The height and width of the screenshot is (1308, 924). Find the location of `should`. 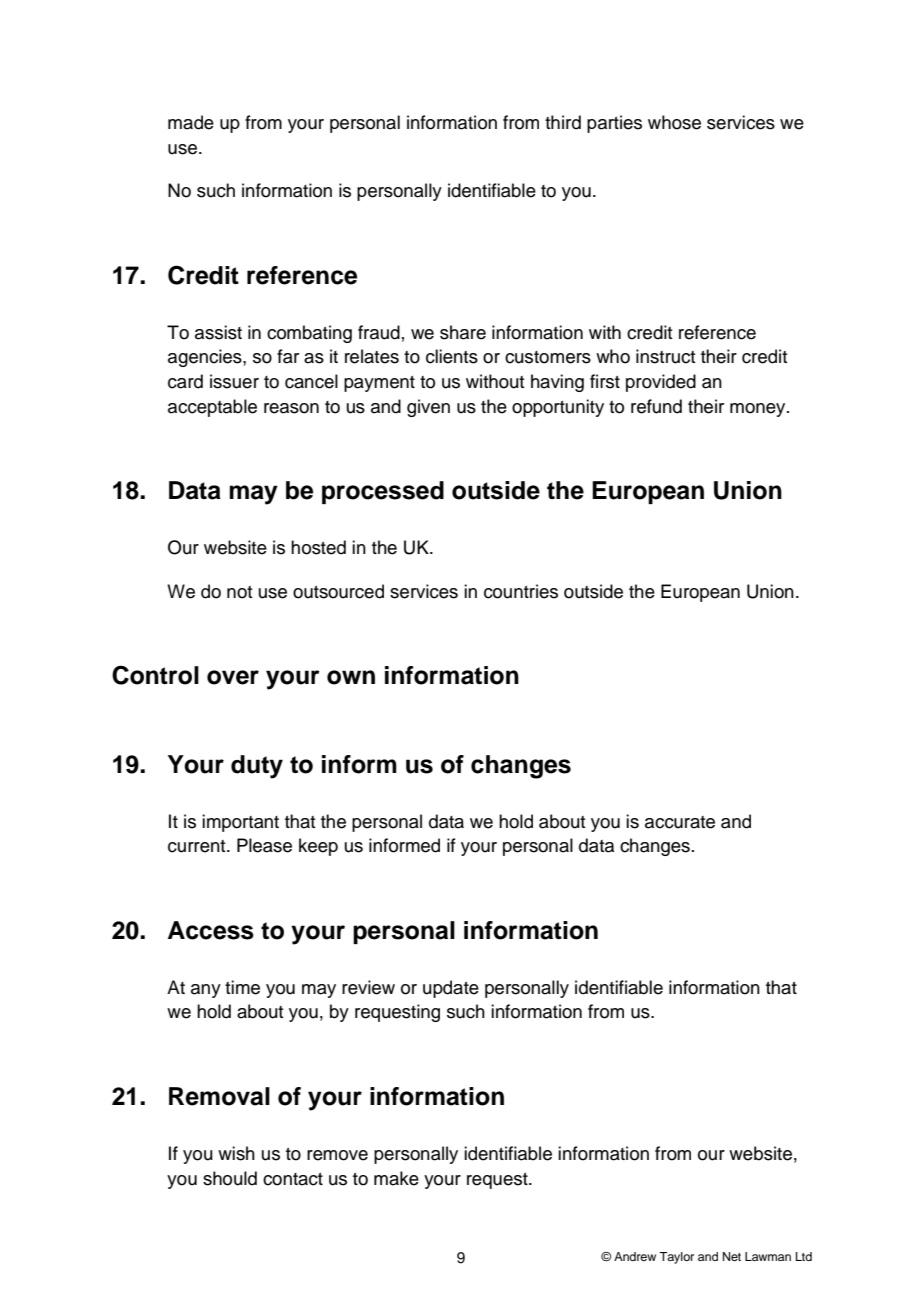

should is located at coordinates (230, 1178).
